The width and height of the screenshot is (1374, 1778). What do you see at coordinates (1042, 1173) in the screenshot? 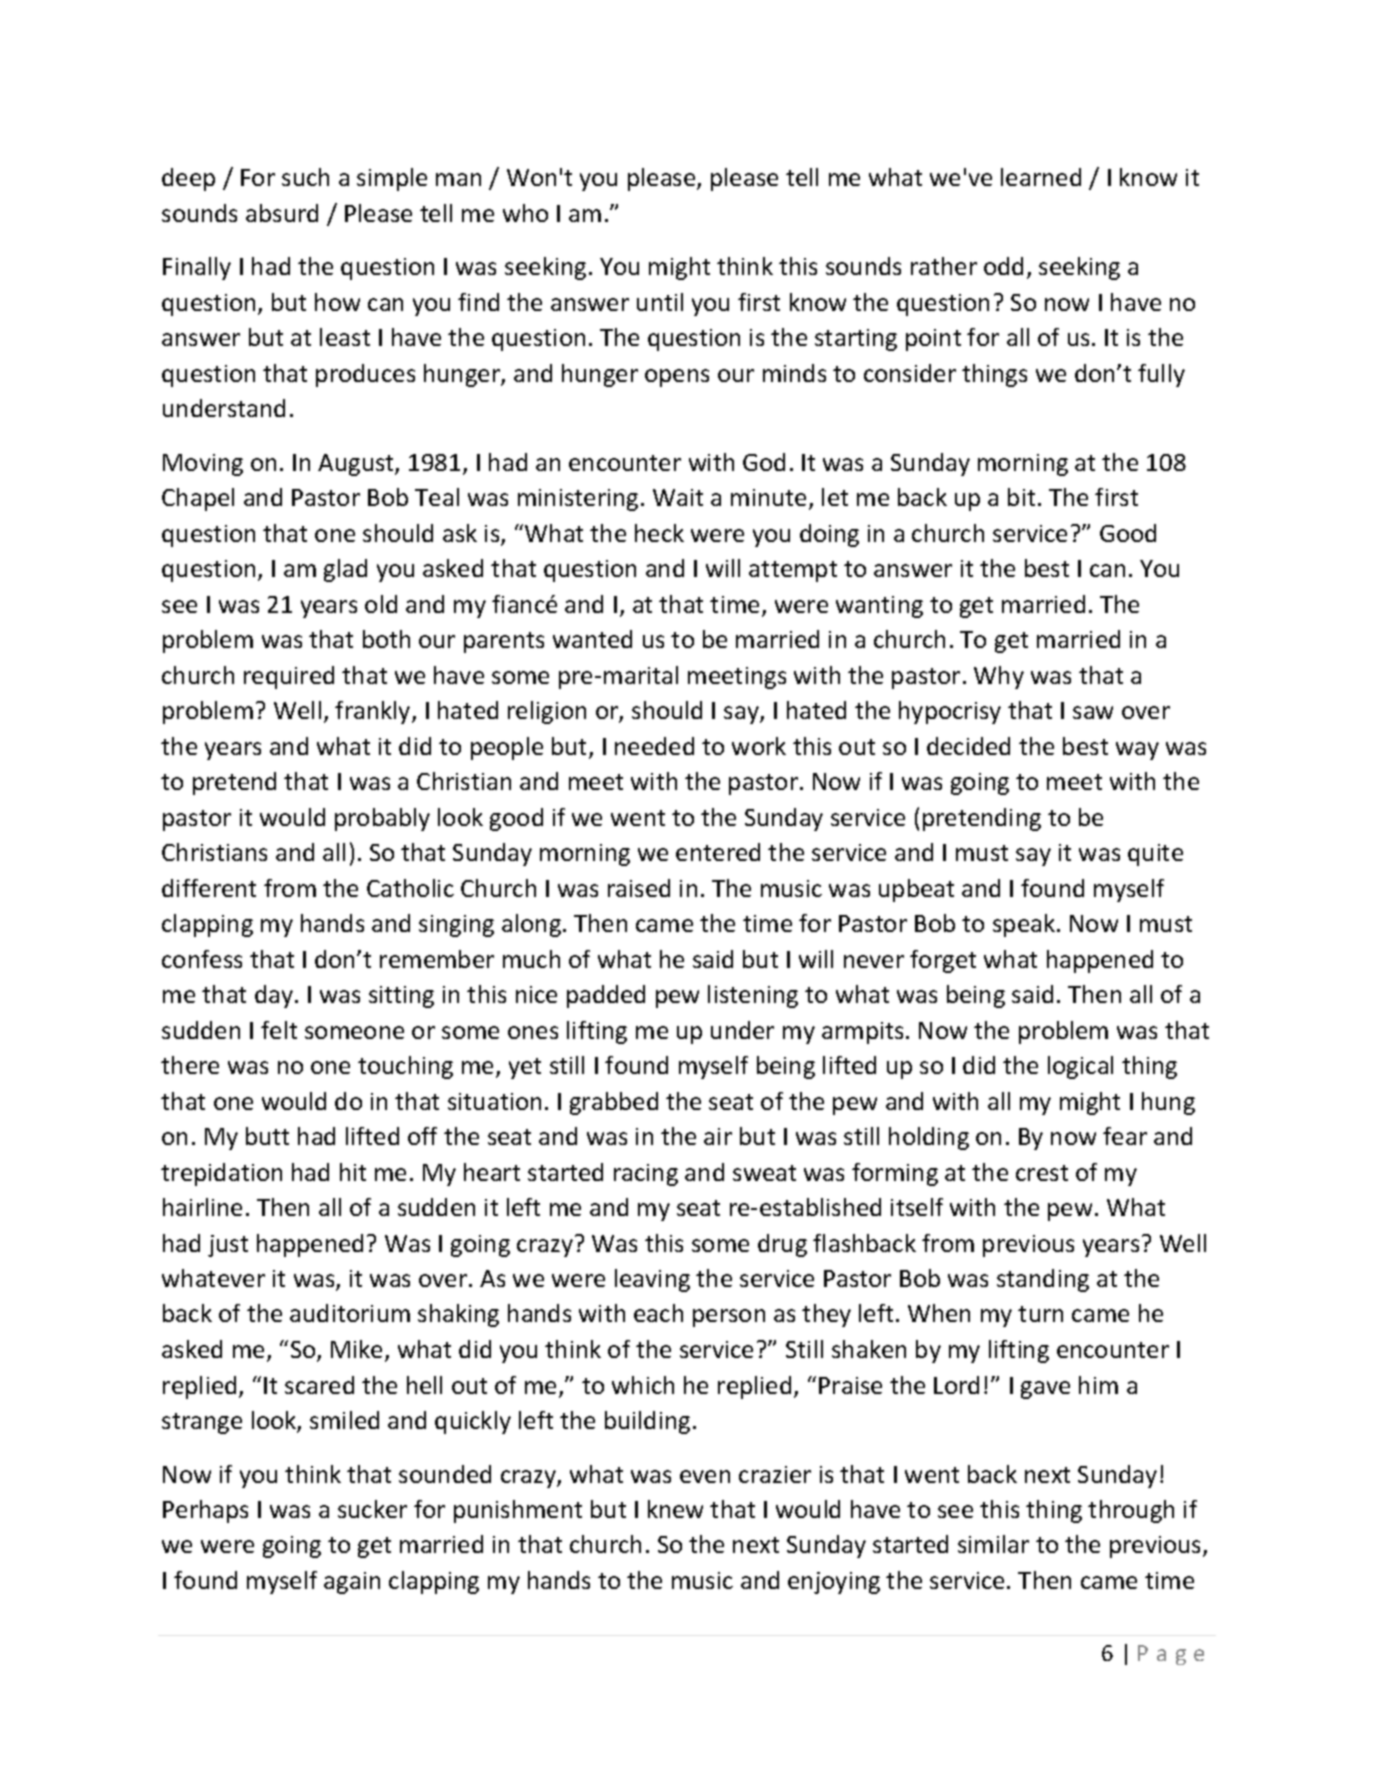
I see `crest` at bounding box center [1042, 1173].
